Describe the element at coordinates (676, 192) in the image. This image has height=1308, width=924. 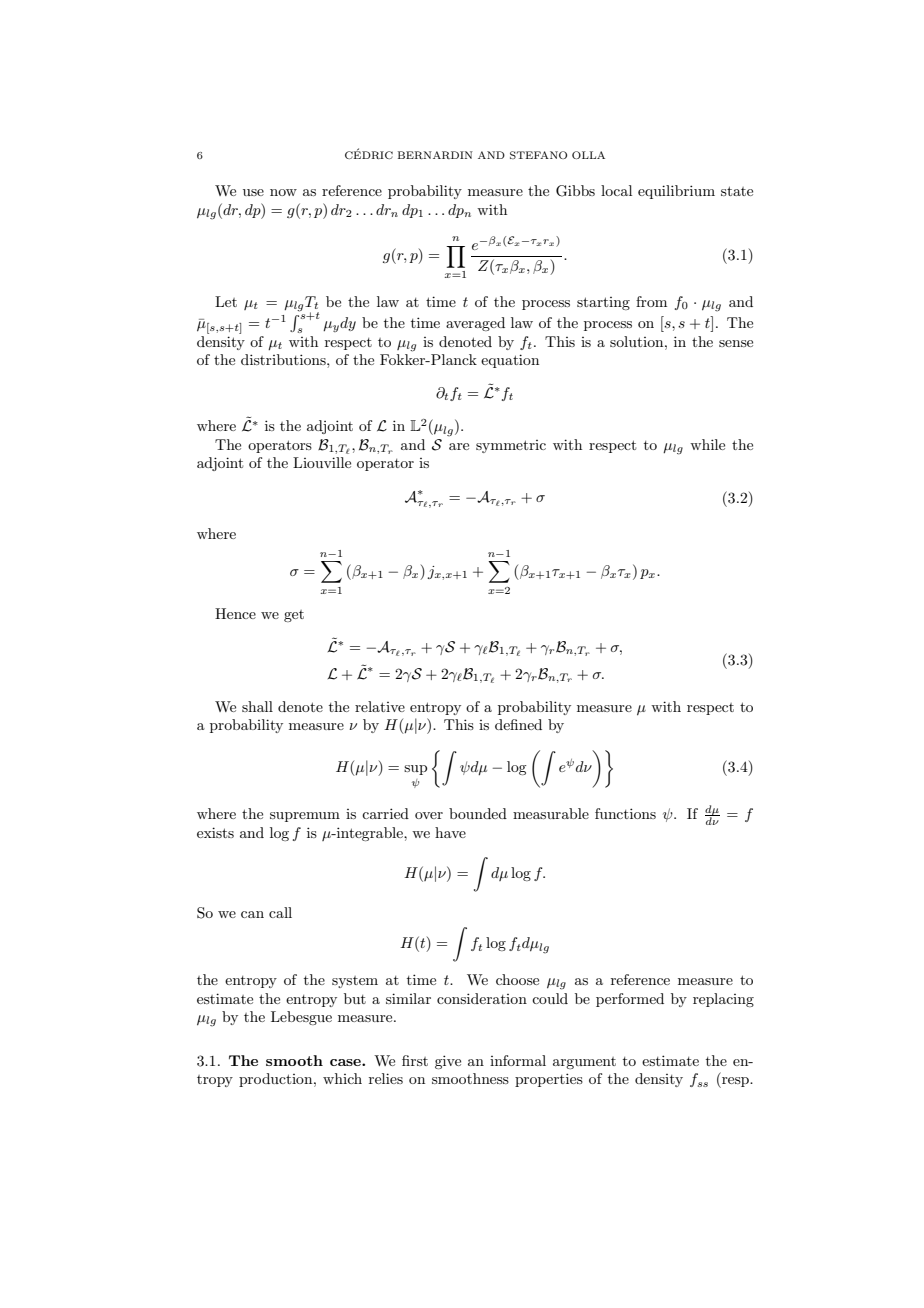
I see `equilibrium` at that location.
